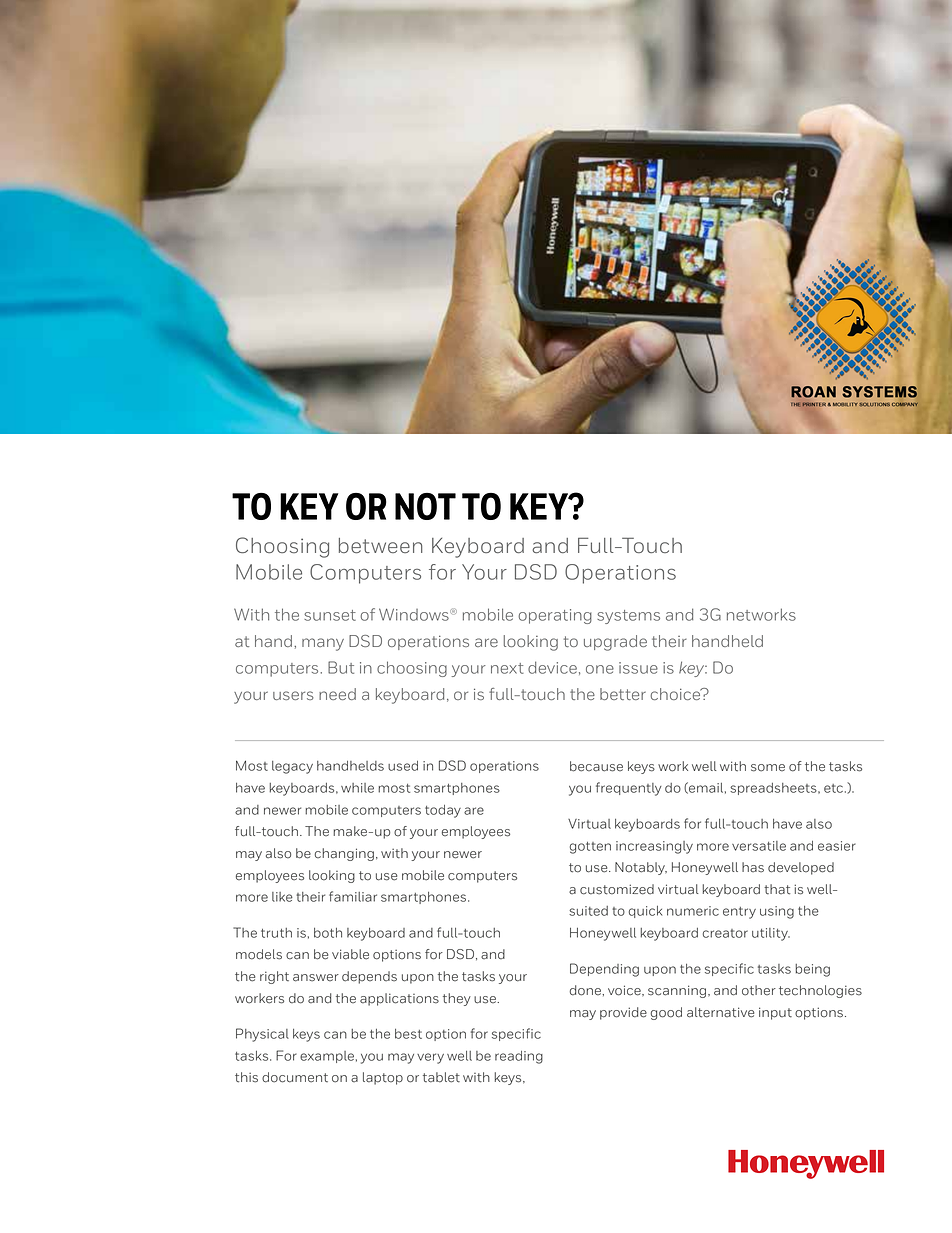  I want to click on like, so click(282, 897).
